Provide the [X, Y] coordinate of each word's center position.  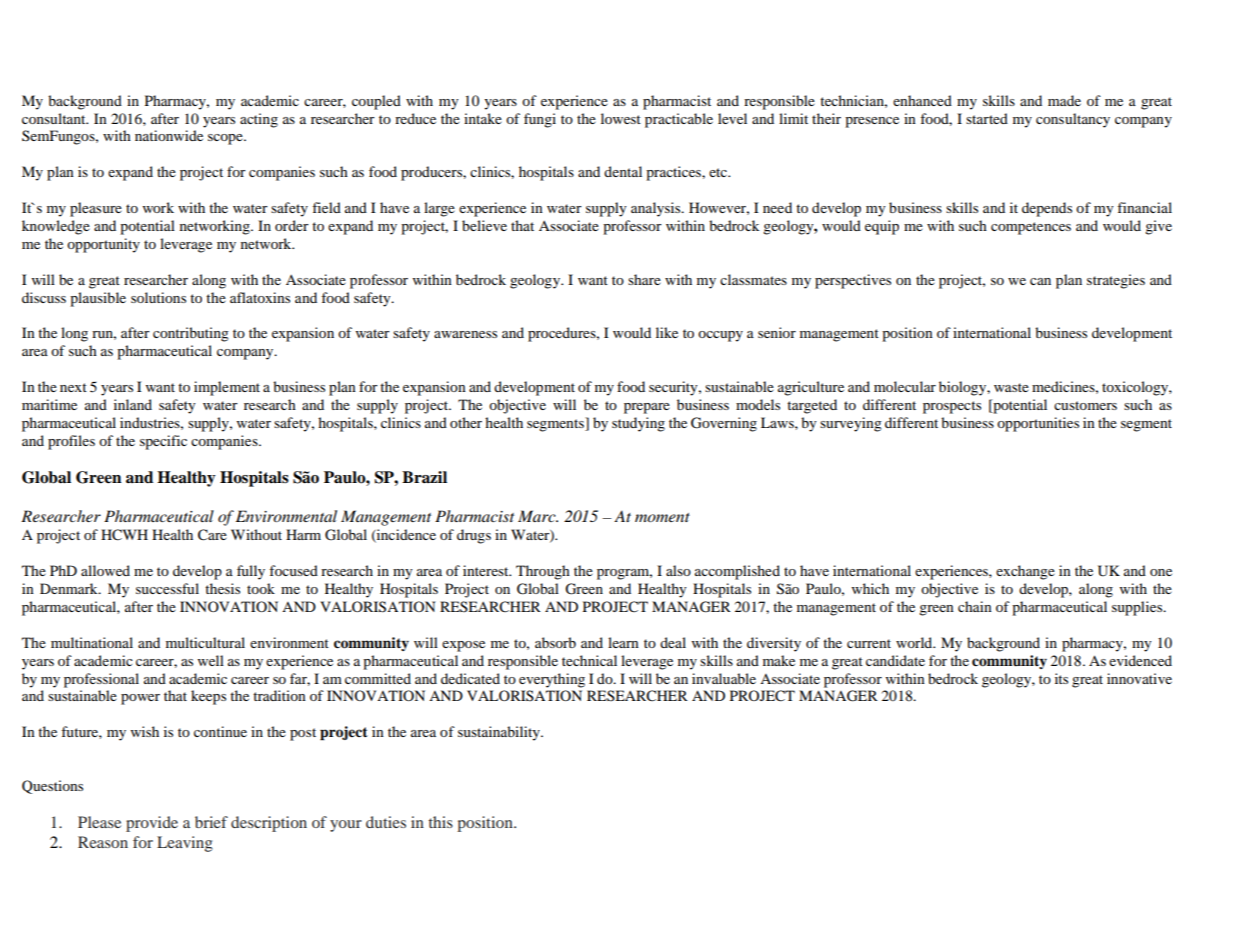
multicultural [205, 642]
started [987, 118]
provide [152, 824]
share [644, 279]
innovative [1139, 678]
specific [163, 442]
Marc [538, 516]
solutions [158, 297]
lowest [621, 118]
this [440, 822]
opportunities [1038, 424]
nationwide [169, 135]
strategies [1116, 281]
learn [623, 642]
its [1061, 678]
